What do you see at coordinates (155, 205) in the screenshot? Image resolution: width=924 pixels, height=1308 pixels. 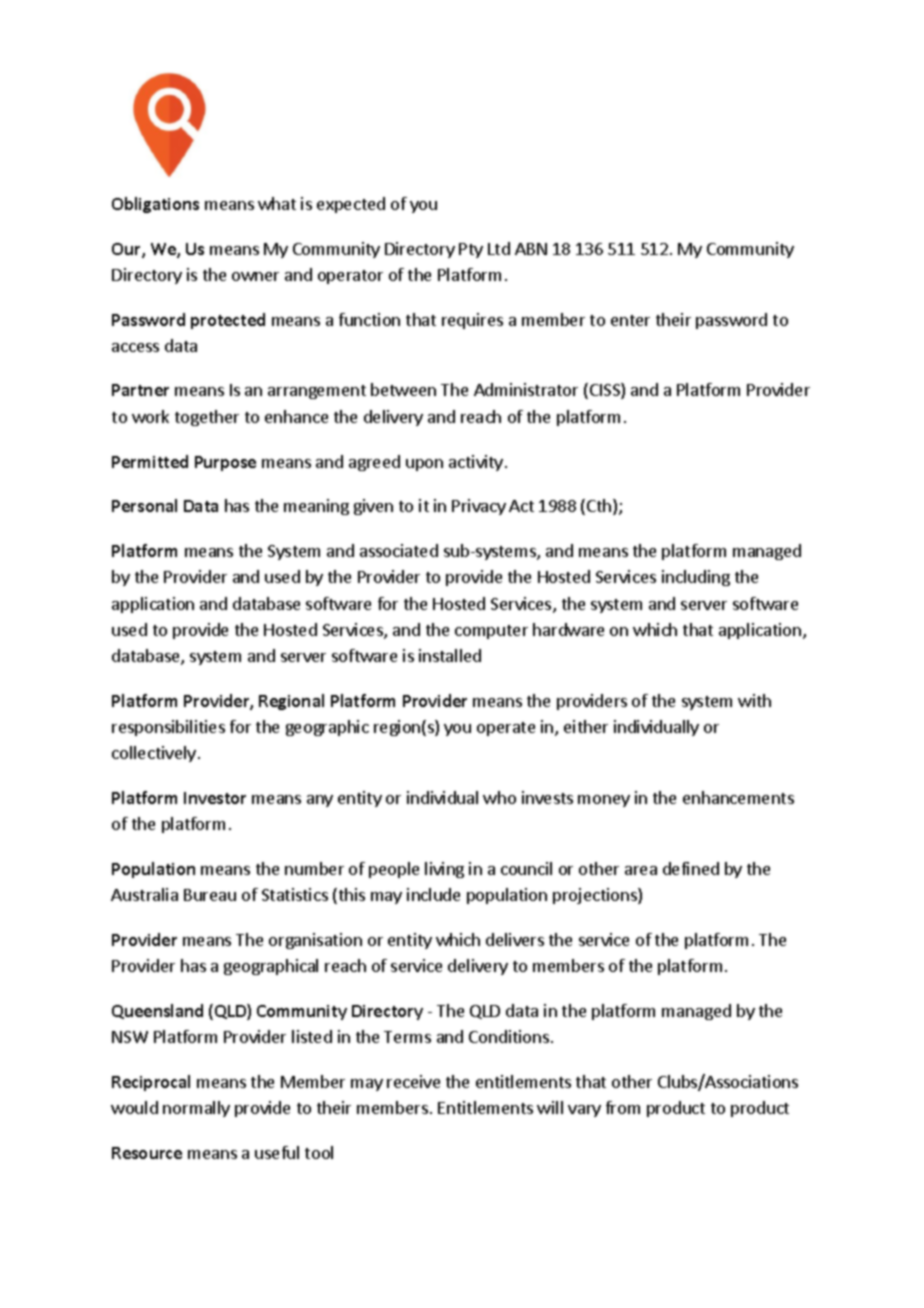 I see `Obligations` at bounding box center [155, 205].
